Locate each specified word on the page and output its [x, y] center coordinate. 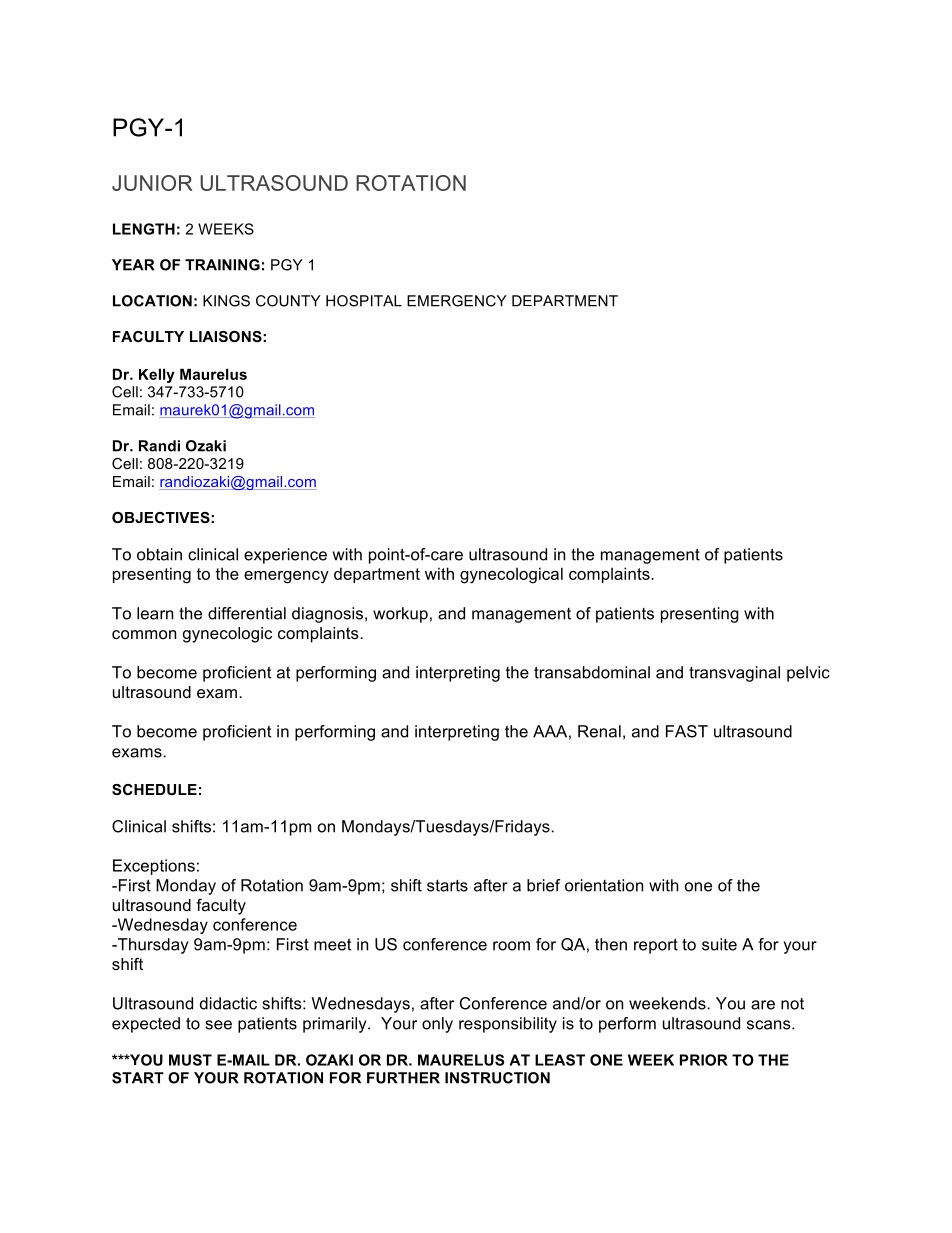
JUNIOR [152, 183]
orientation [604, 885]
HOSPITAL [364, 301]
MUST [190, 1060]
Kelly [157, 375]
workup [400, 615]
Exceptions [154, 867]
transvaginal [734, 674]
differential [247, 613]
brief [543, 885]
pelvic [808, 674]
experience [285, 556]
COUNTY [288, 301]
